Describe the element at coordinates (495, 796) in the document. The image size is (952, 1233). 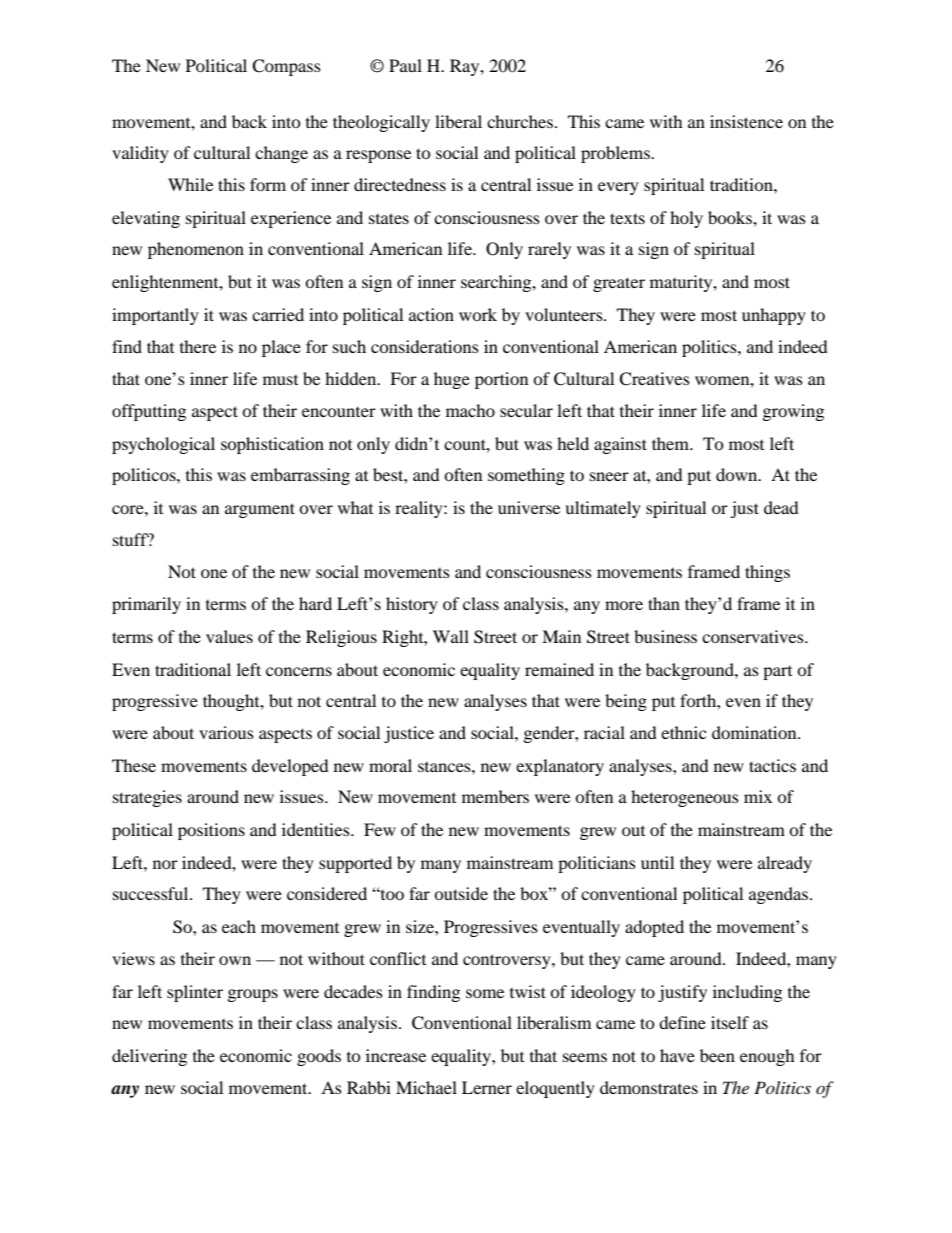
I see `members` at that location.
